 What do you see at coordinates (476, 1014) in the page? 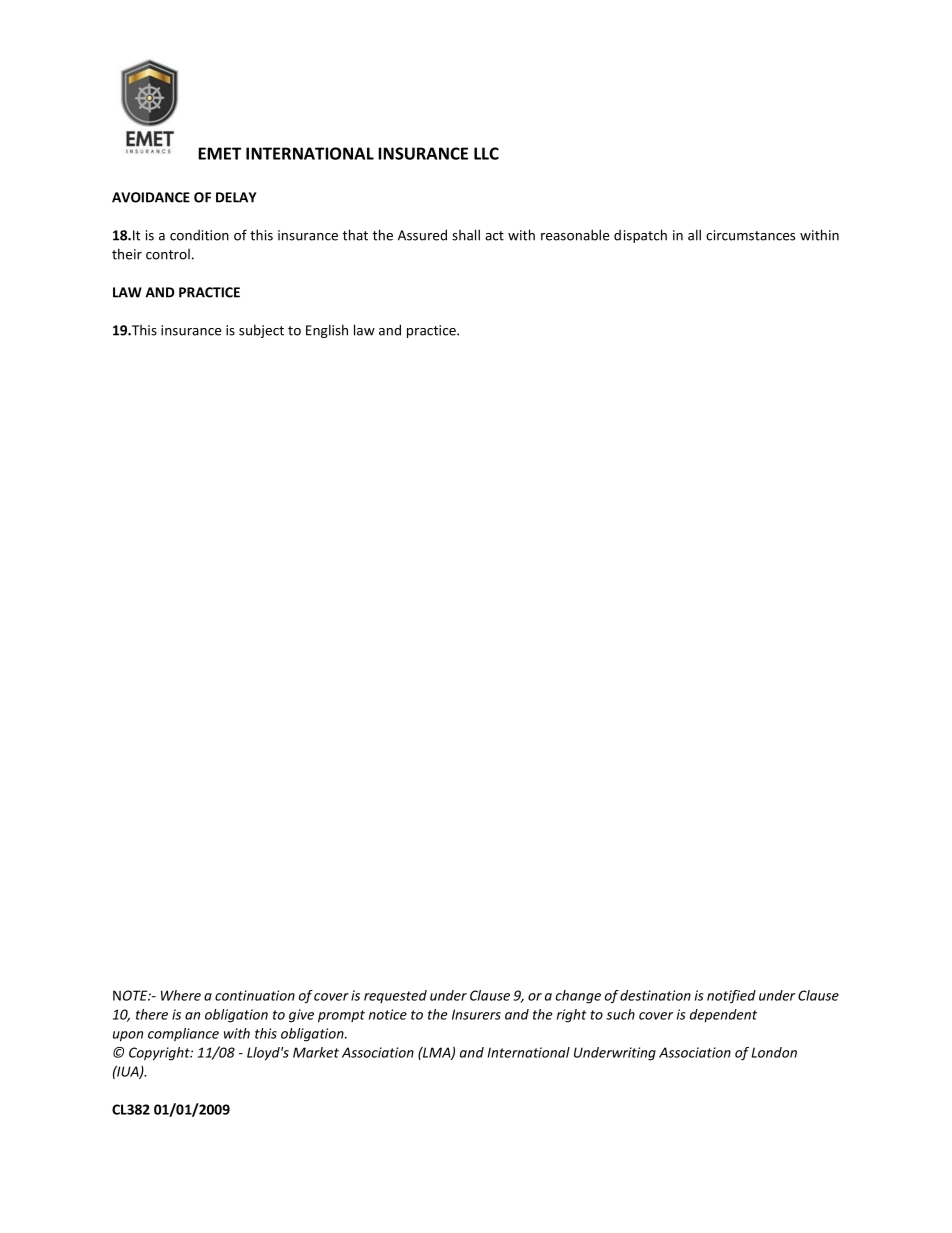
I see `Insurers` at bounding box center [476, 1014].
